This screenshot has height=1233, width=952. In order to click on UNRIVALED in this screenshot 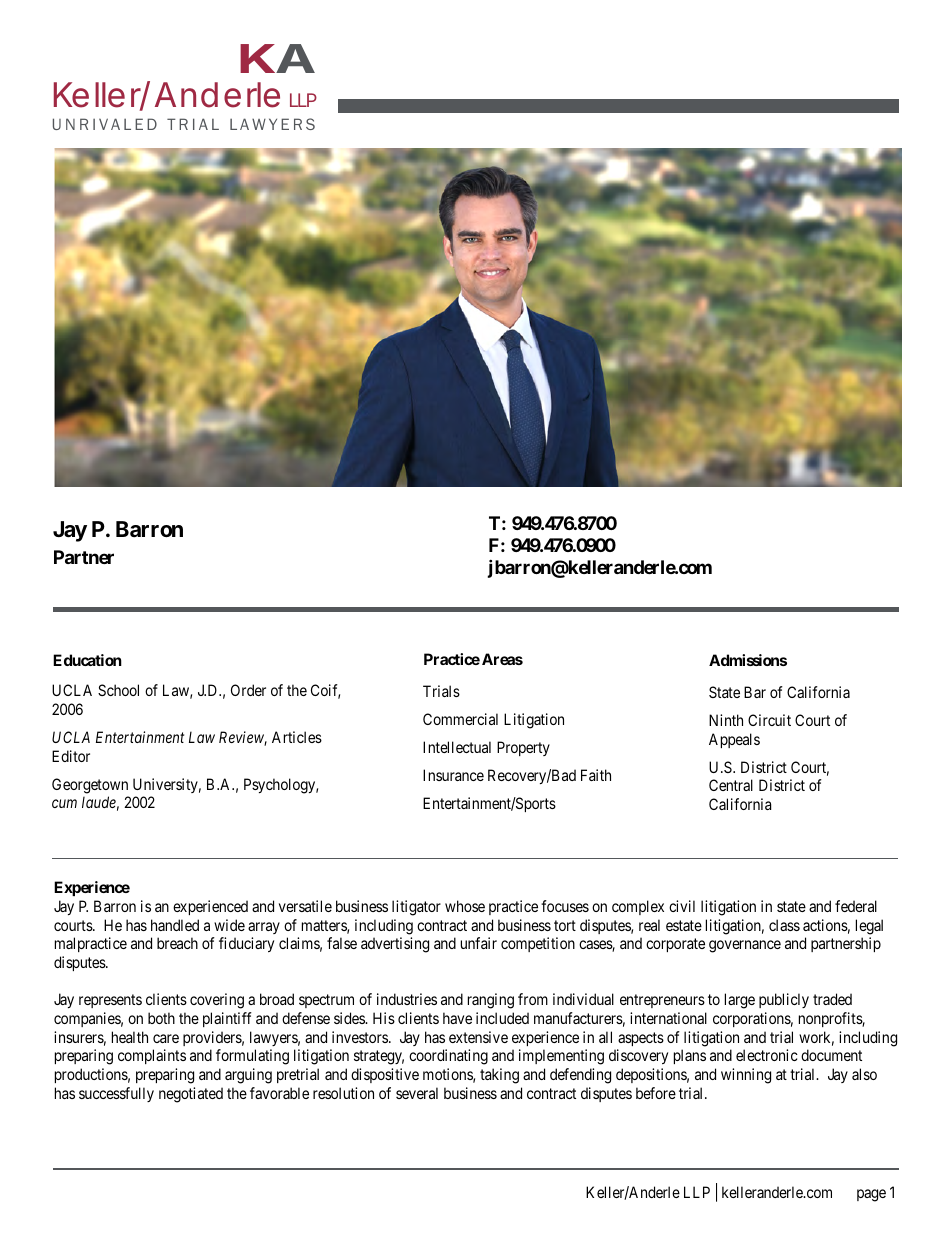, I will do `click(105, 124)`.
